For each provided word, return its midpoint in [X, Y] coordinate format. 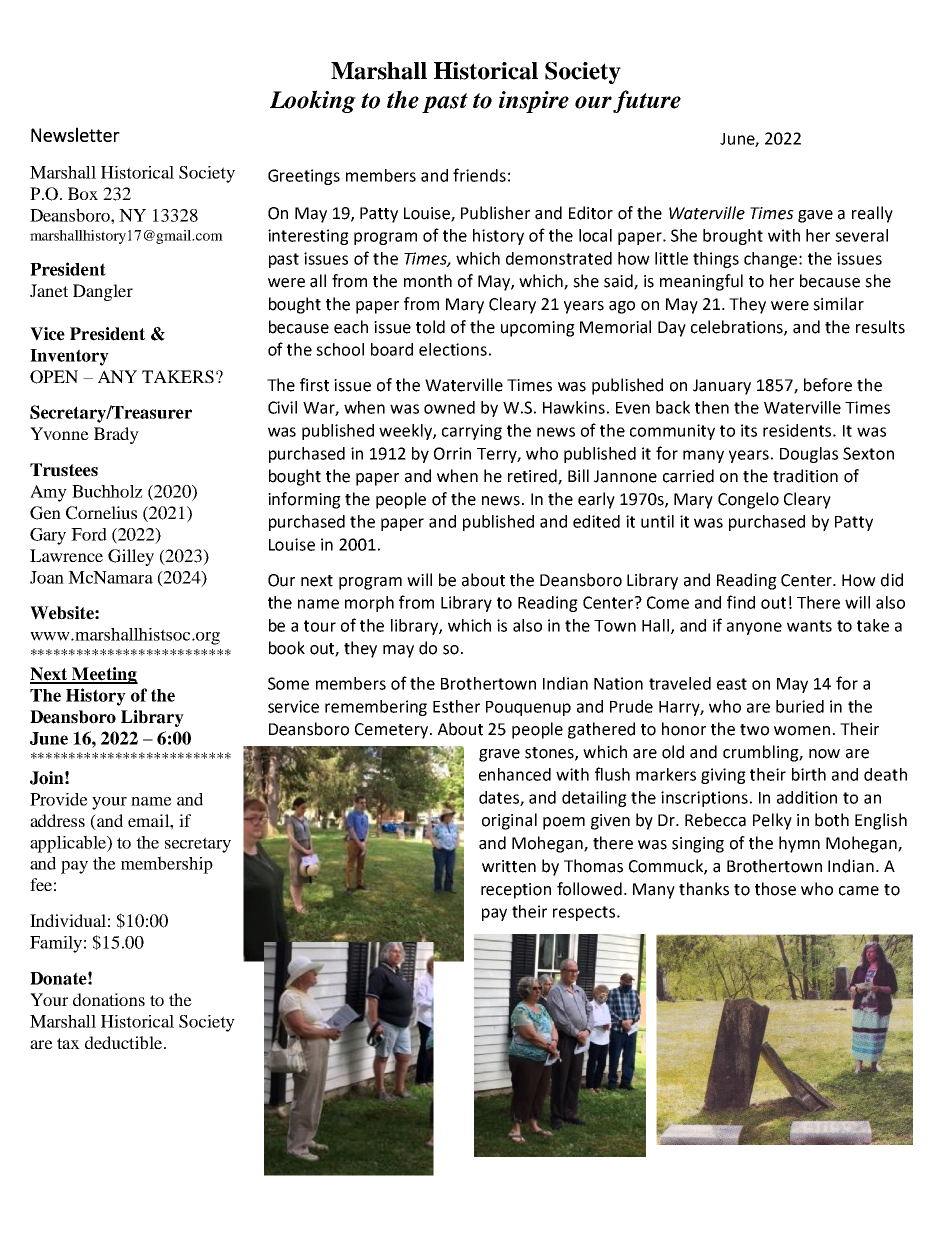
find [741, 602]
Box [83, 193]
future [647, 101]
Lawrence [66, 555]
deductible [123, 1042]
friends [479, 175]
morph [369, 604]
